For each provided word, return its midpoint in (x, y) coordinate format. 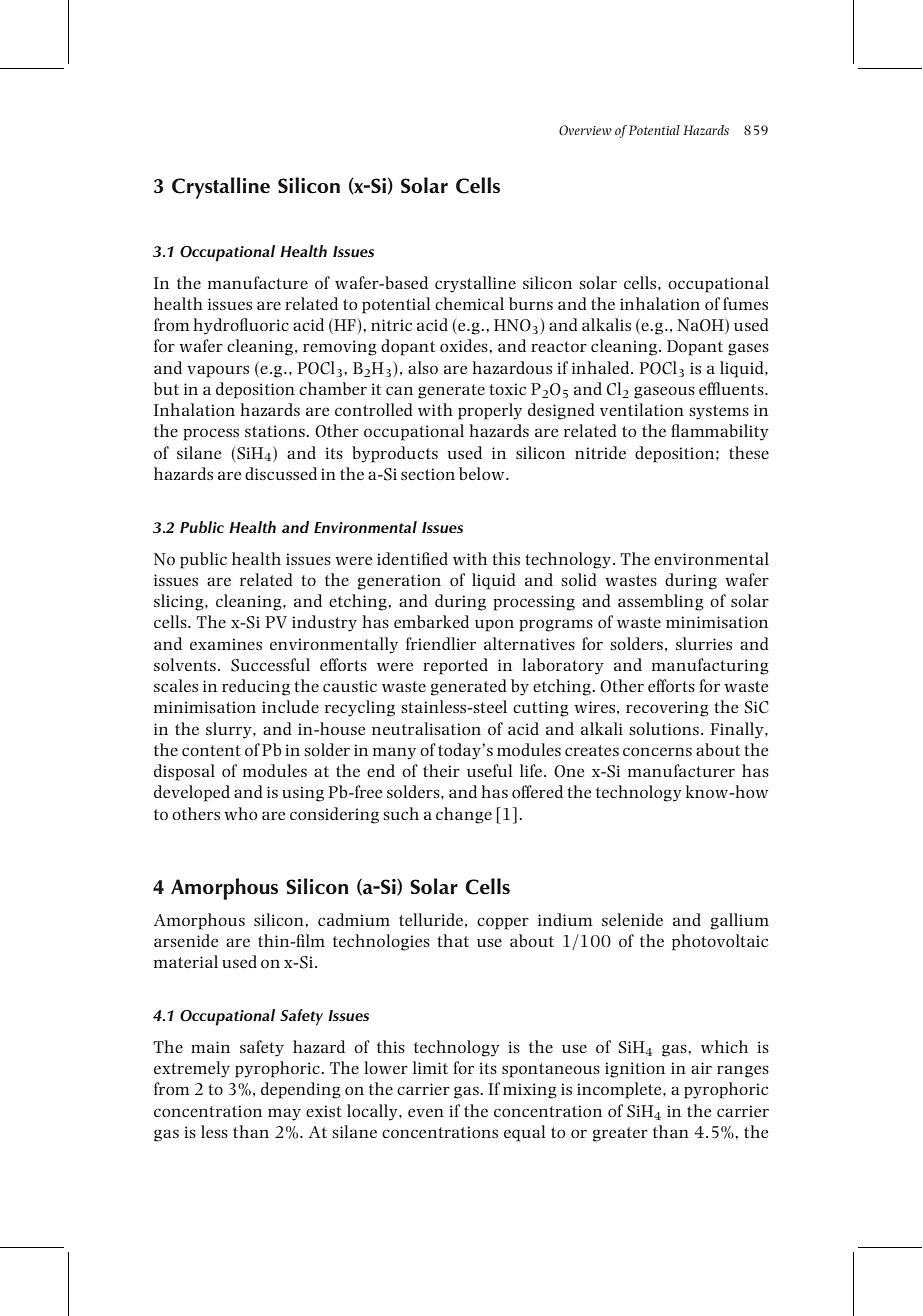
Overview (585, 130)
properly (490, 411)
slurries (704, 643)
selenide (632, 919)
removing (340, 348)
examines (226, 644)
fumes (745, 303)
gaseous (664, 392)
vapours (218, 371)
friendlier (441, 643)
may (284, 1114)
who (241, 813)
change (464, 815)
